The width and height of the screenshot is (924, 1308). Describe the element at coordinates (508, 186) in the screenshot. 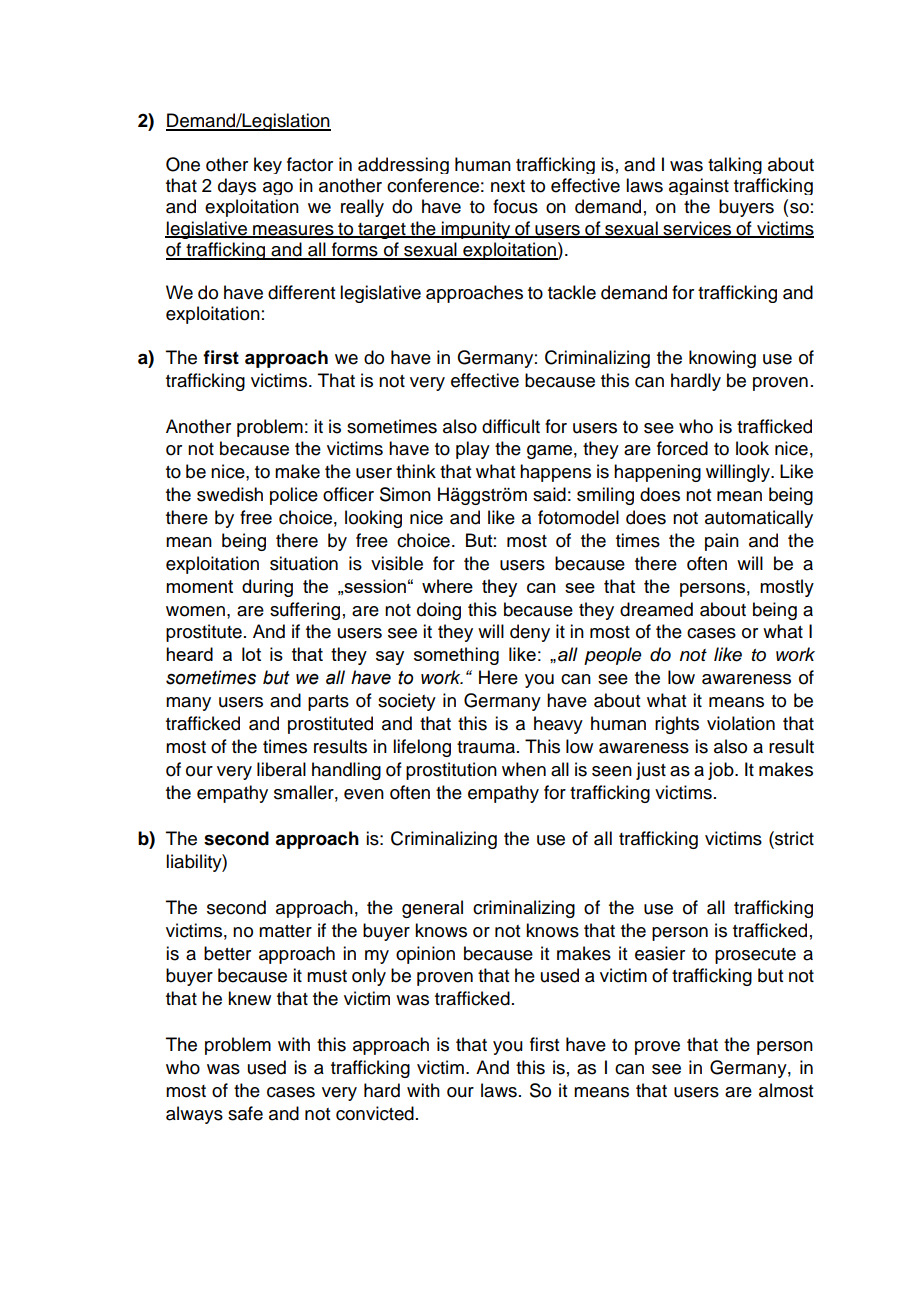

I see `next` at that location.
